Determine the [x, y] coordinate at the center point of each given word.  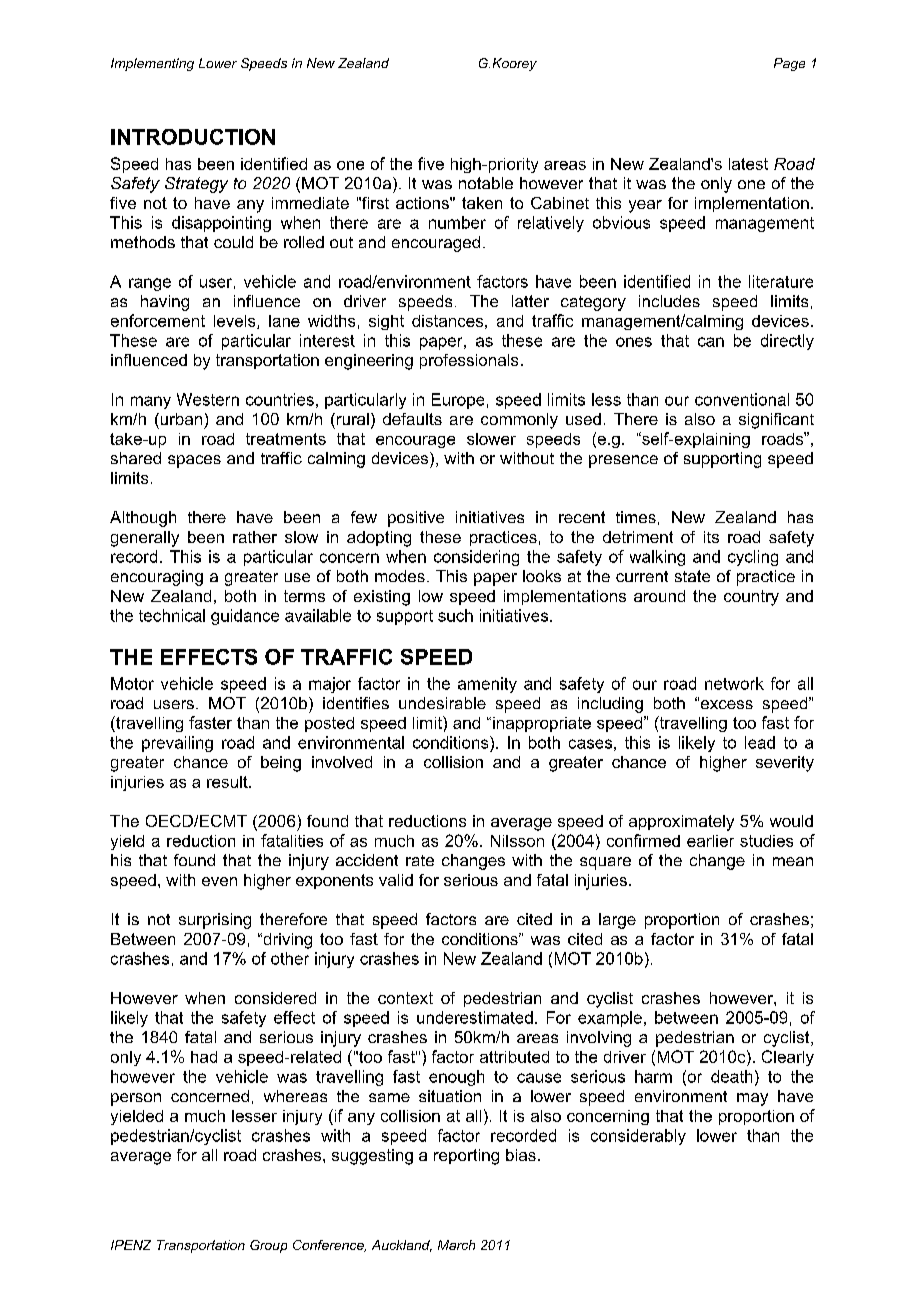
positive [416, 519]
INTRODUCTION [193, 137]
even [219, 881]
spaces [194, 461]
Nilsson [517, 841]
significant [776, 421]
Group [268, 1246]
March [456, 1245]
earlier [710, 841]
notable [486, 183]
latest [748, 164]
